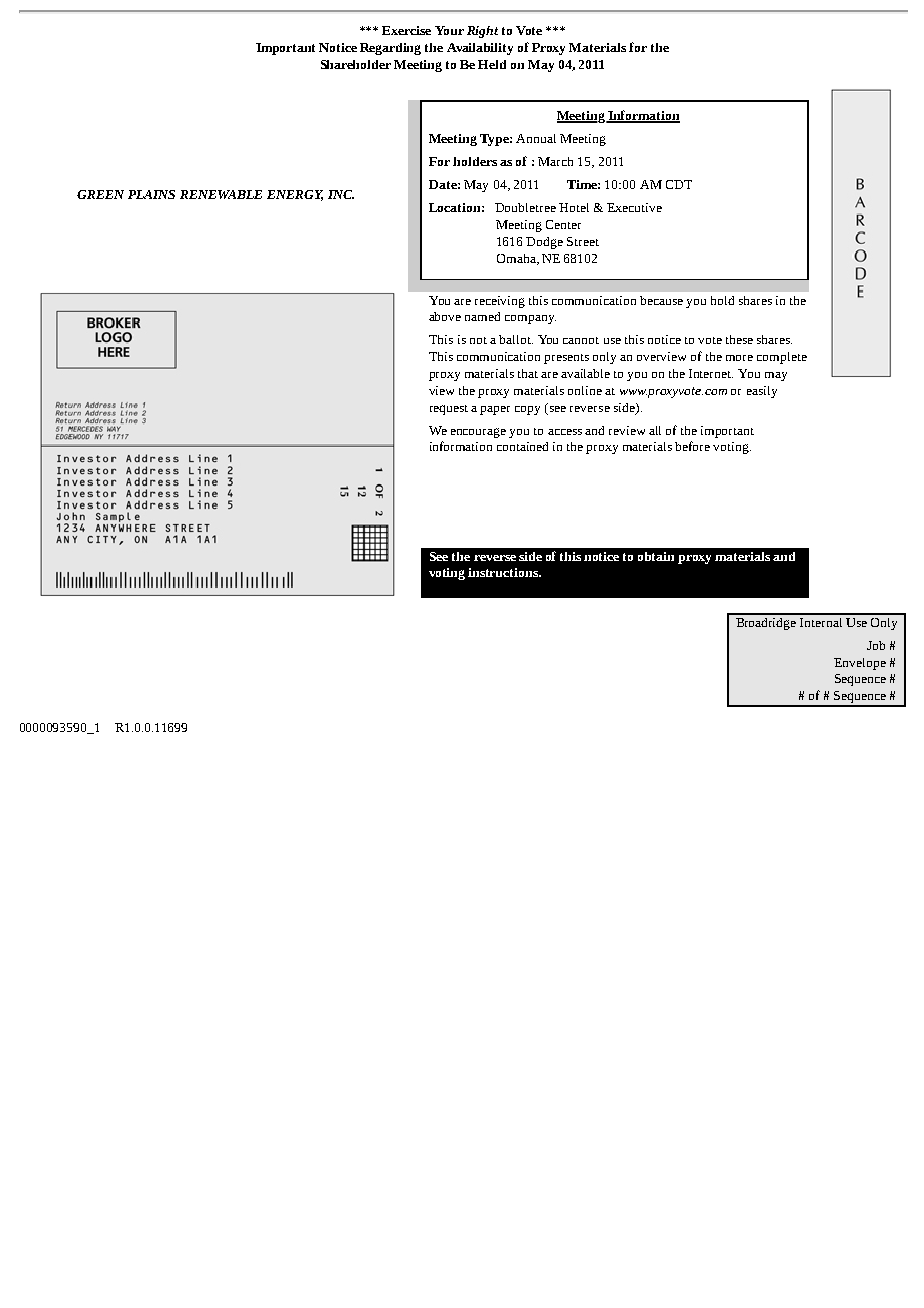 The width and height of the page is (924, 1308). What do you see at coordinates (480, 49) in the page?
I see `Availability` at bounding box center [480, 49].
